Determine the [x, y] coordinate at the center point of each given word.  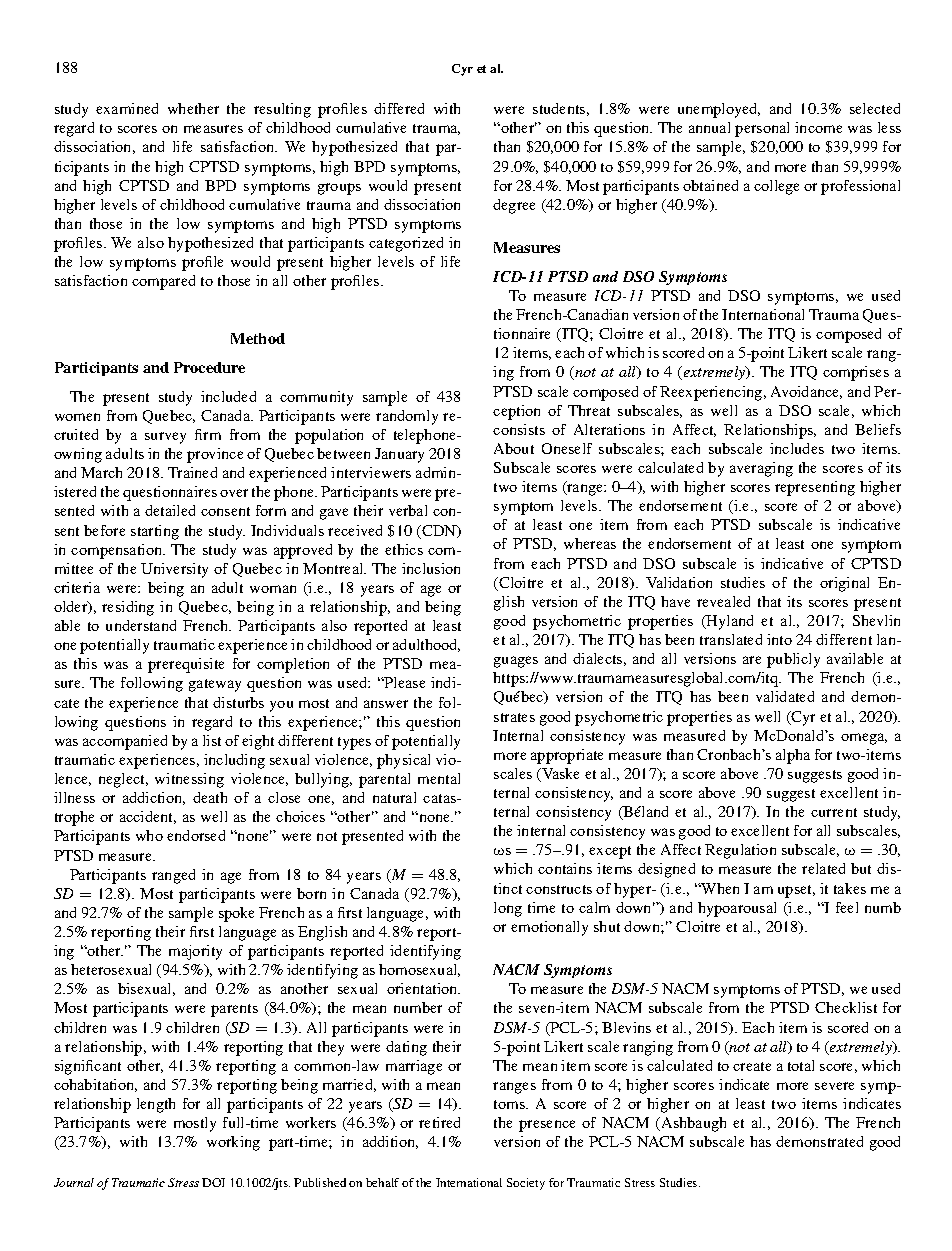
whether [193, 108]
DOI [213, 1182]
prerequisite [186, 665]
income [818, 127]
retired [439, 1122]
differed [399, 108]
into [779, 639]
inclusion [431, 568]
